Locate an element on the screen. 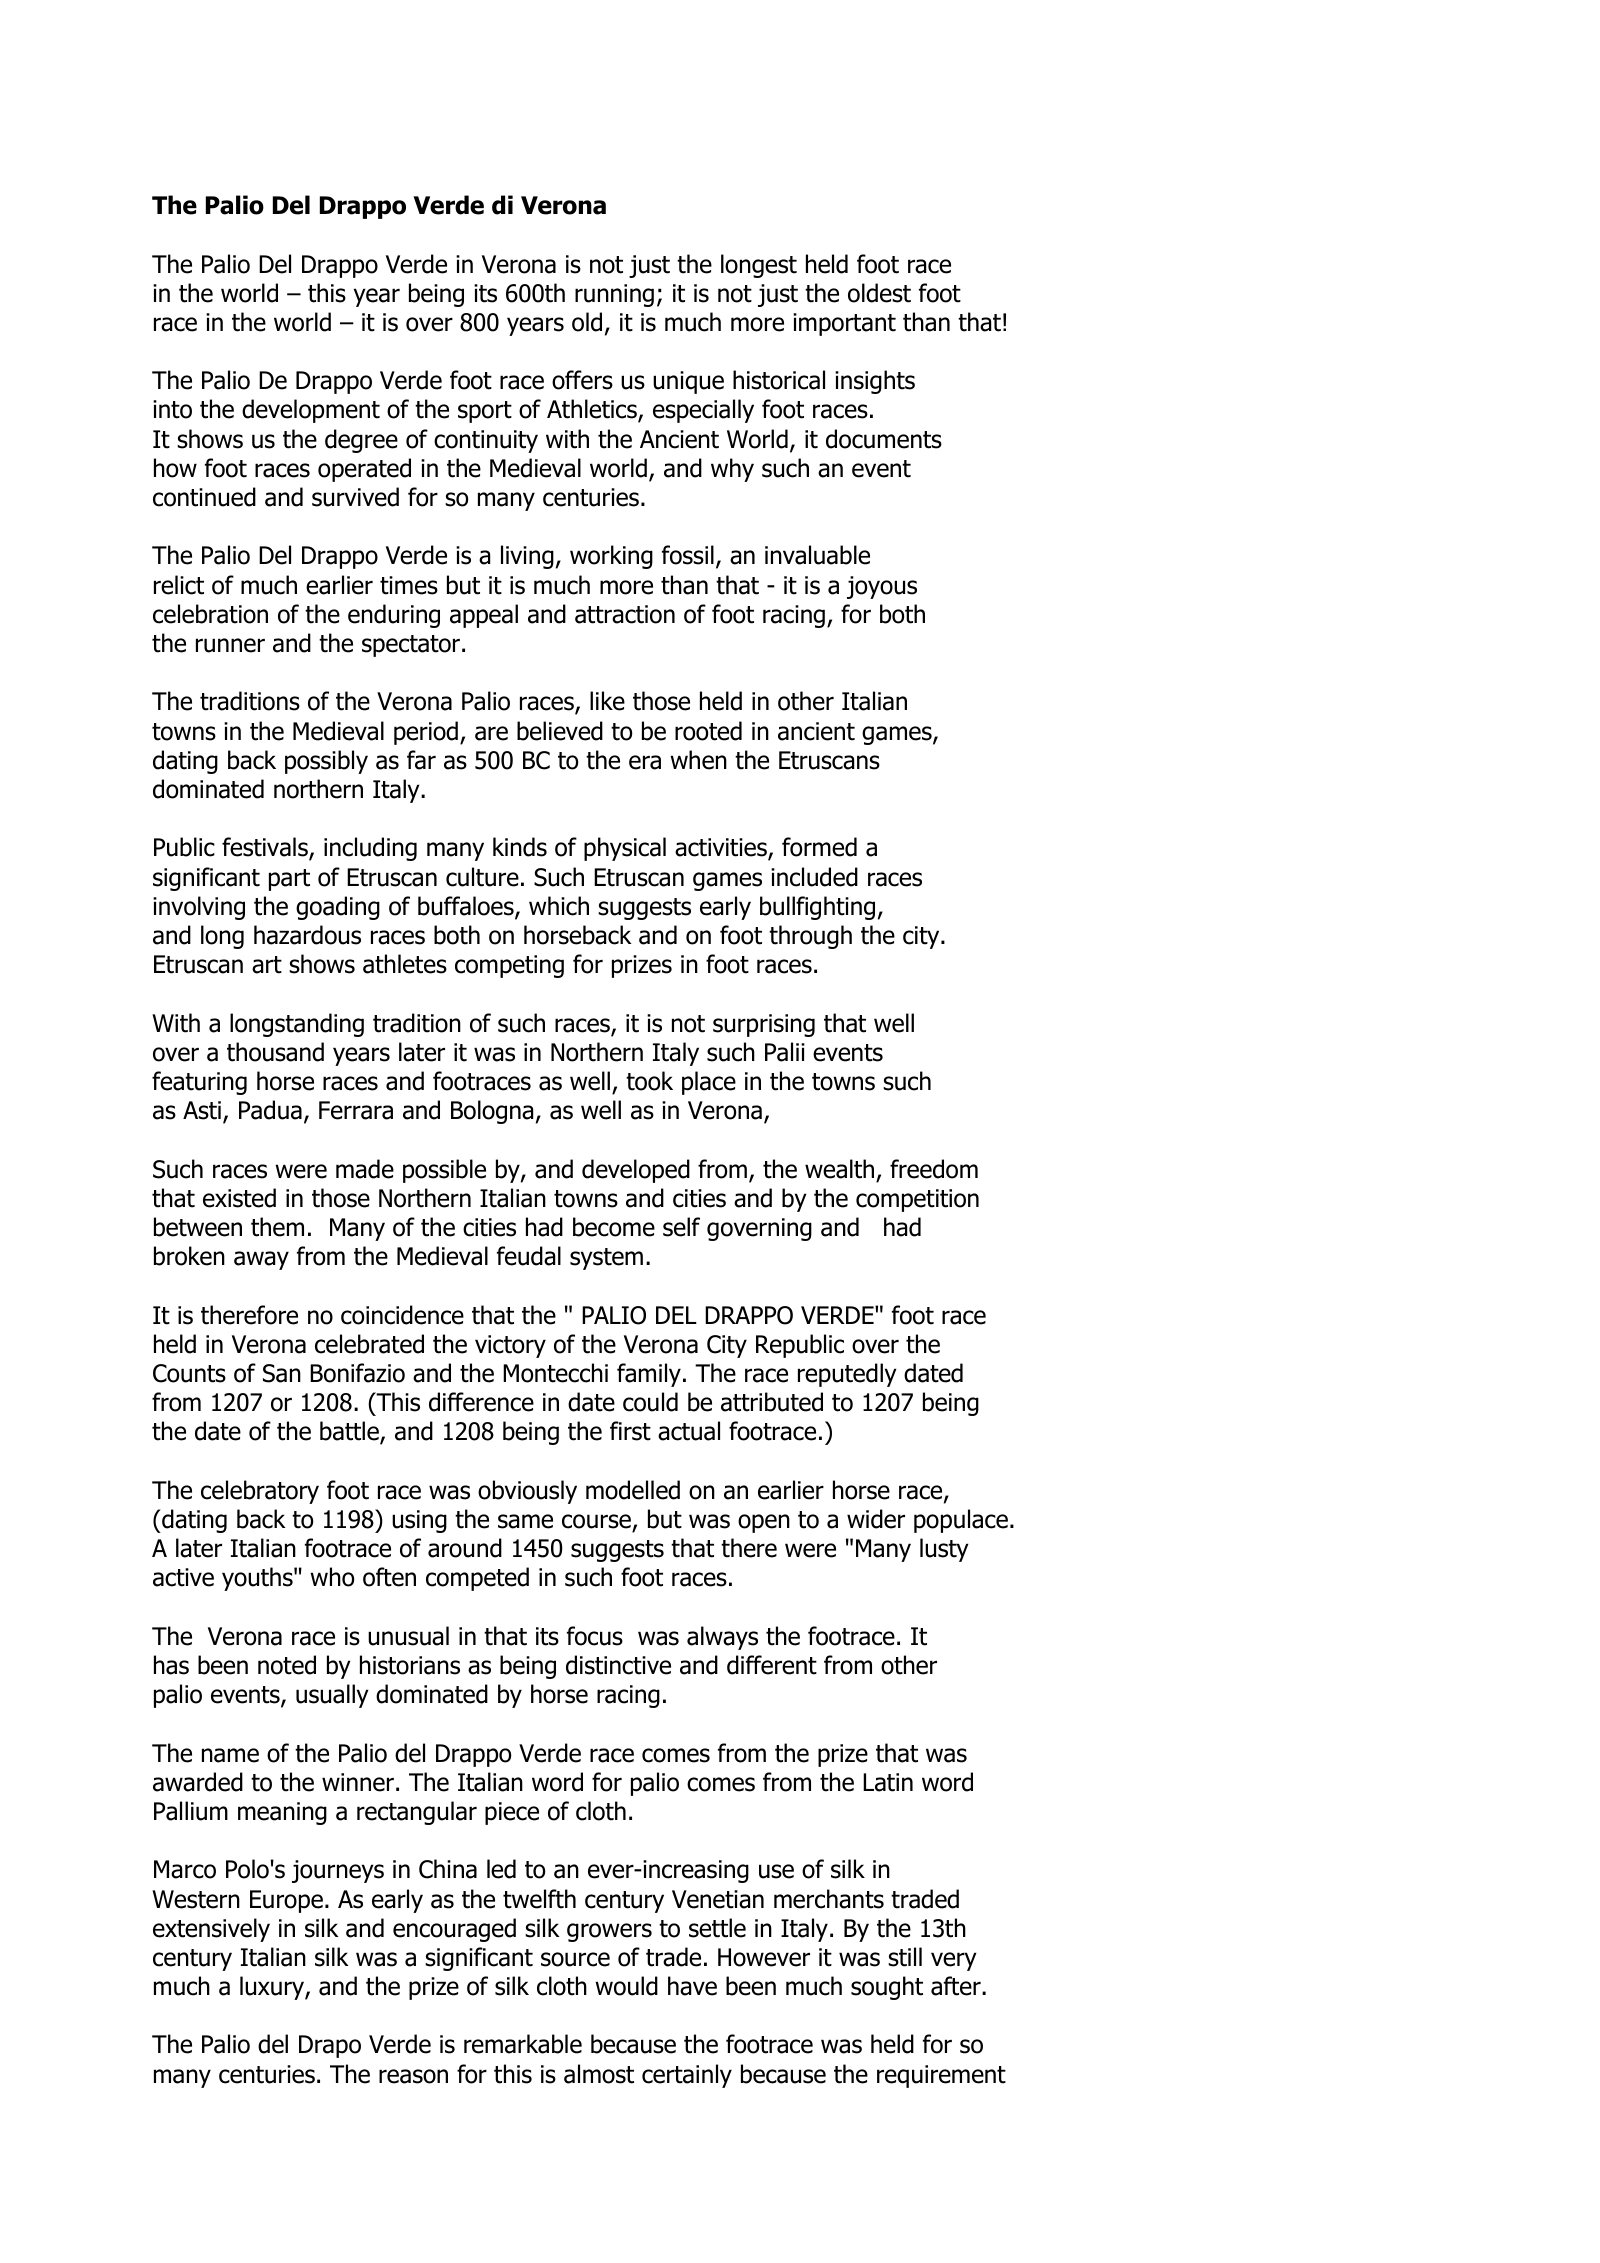 The height and width of the screenshot is (2263, 1600). part is located at coordinates (289, 880).
